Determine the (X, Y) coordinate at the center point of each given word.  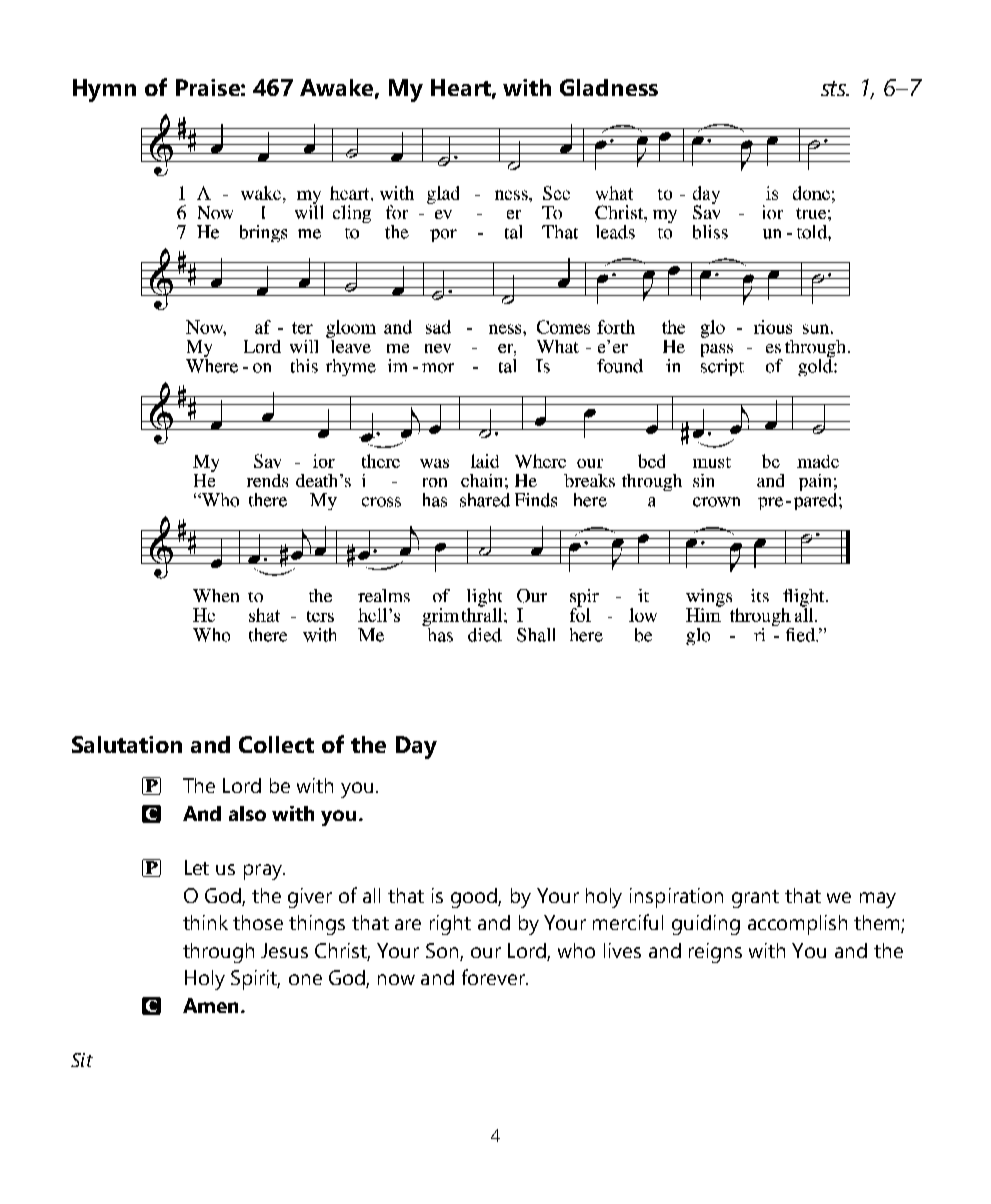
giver (310, 898)
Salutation (127, 744)
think (205, 922)
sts (835, 88)
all (371, 895)
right (450, 925)
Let (197, 867)
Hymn (104, 90)
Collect (276, 744)
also (247, 813)
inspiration (676, 898)
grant (755, 899)
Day (416, 747)
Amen (212, 1005)
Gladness (609, 87)
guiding (706, 925)
